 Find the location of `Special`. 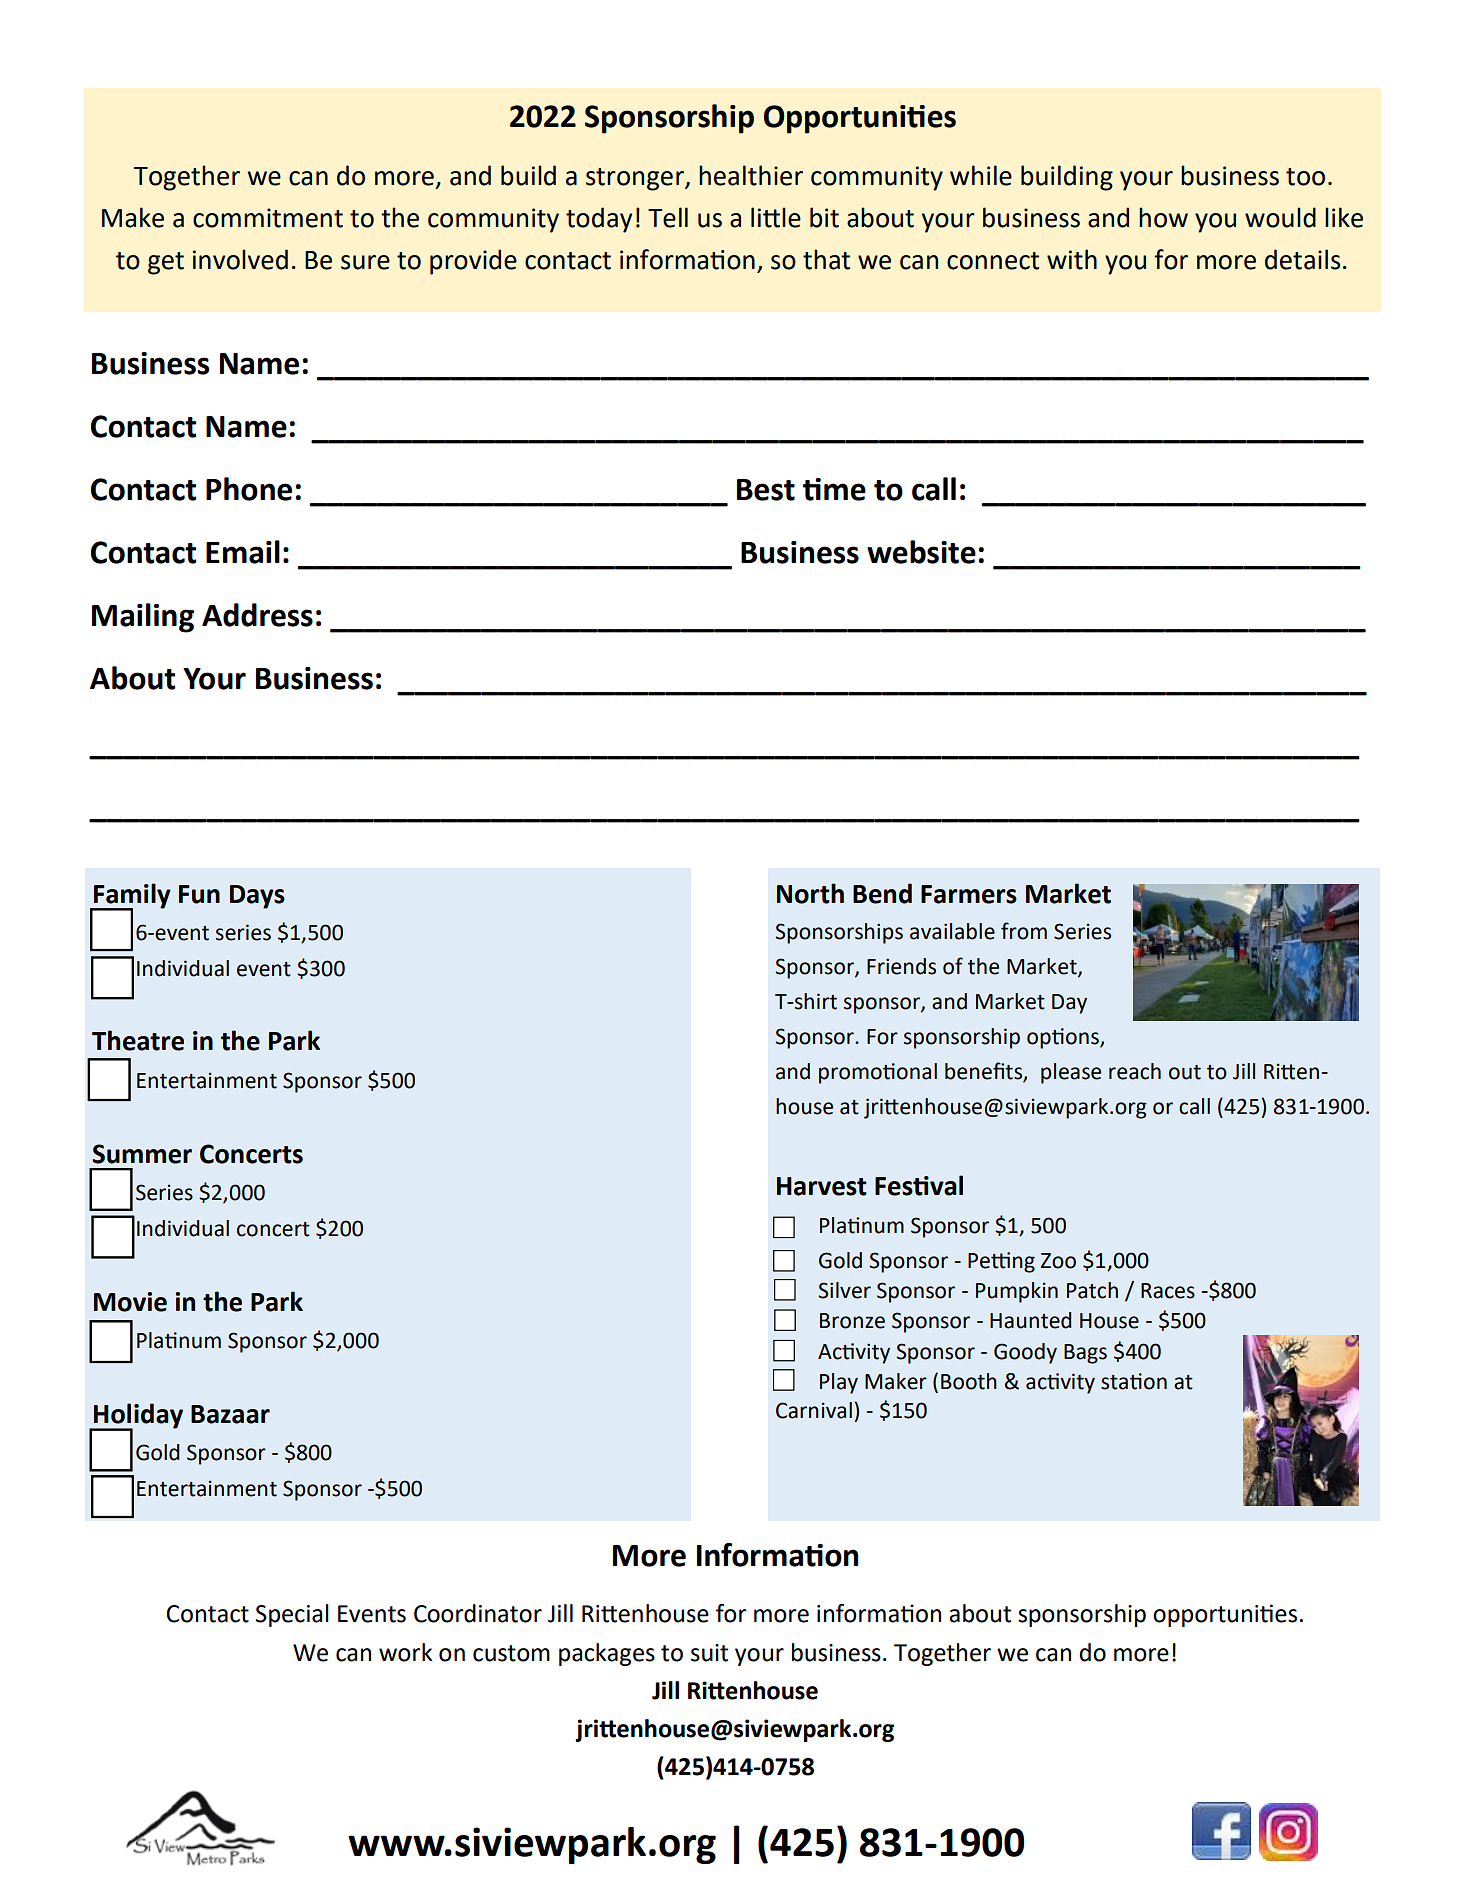

Special is located at coordinates (292, 1615).
